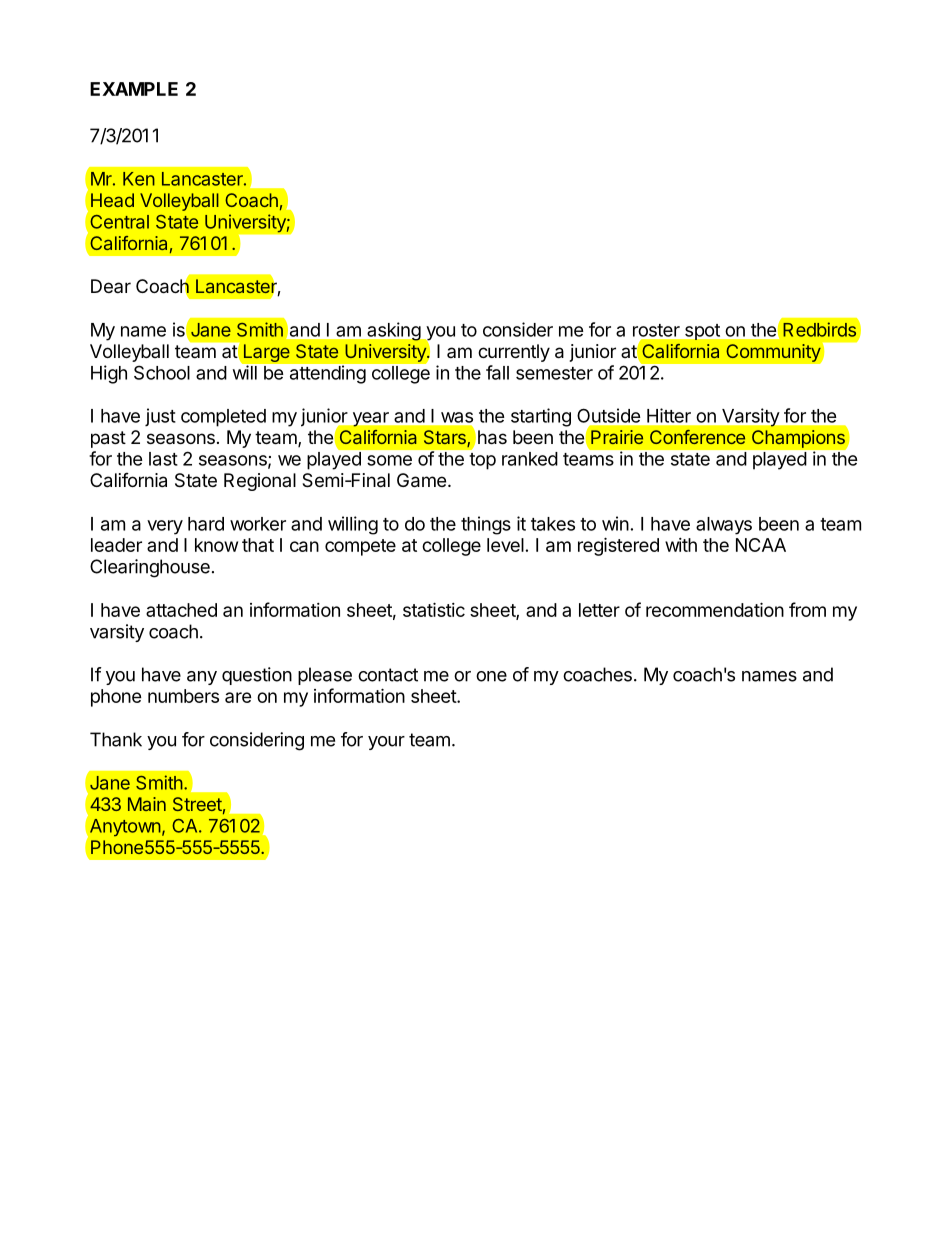  What do you see at coordinates (147, 804) in the screenshot?
I see `Main` at bounding box center [147, 804].
